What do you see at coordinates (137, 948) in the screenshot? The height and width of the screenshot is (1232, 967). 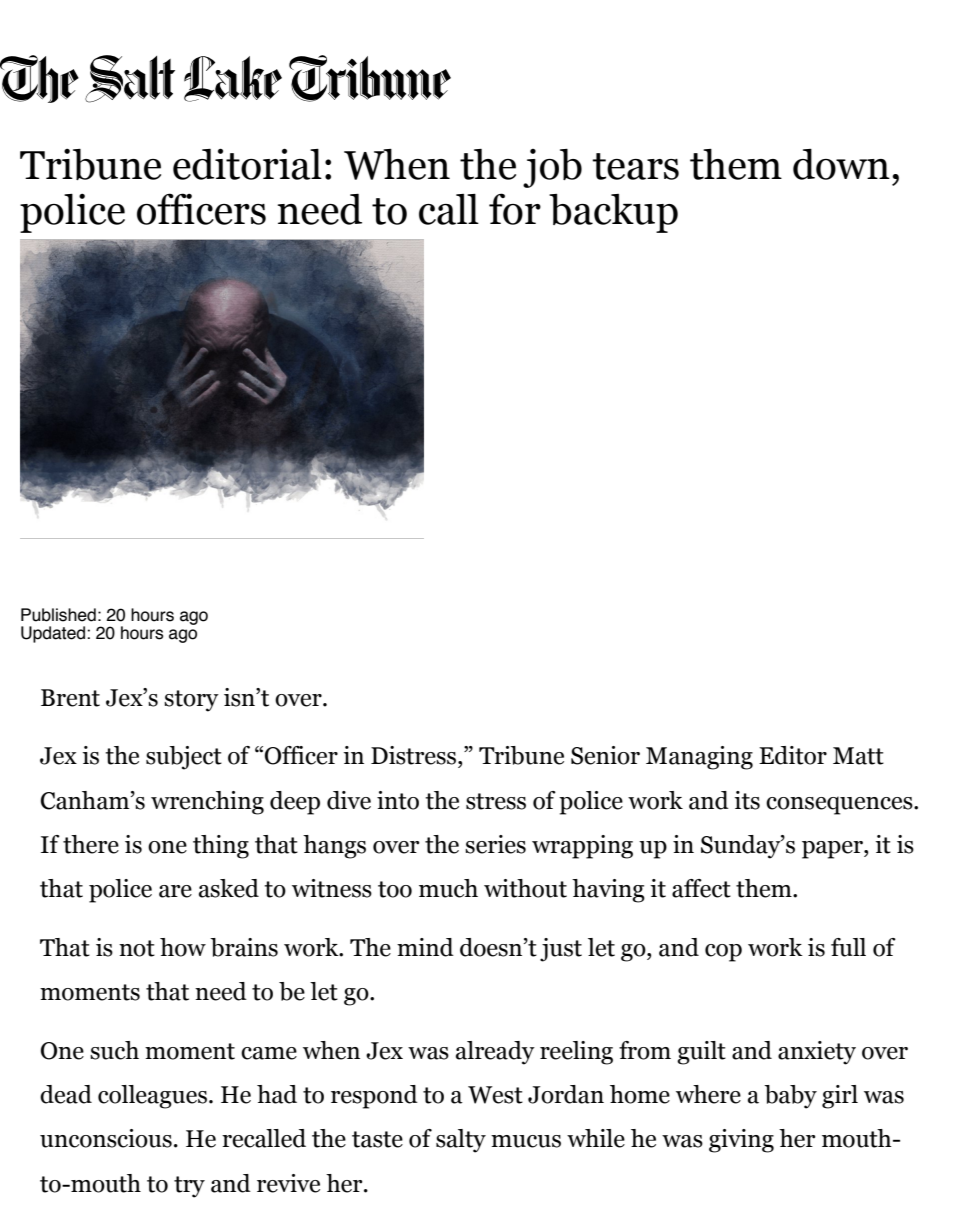 I see `not` at bounding box center [137, 948].
